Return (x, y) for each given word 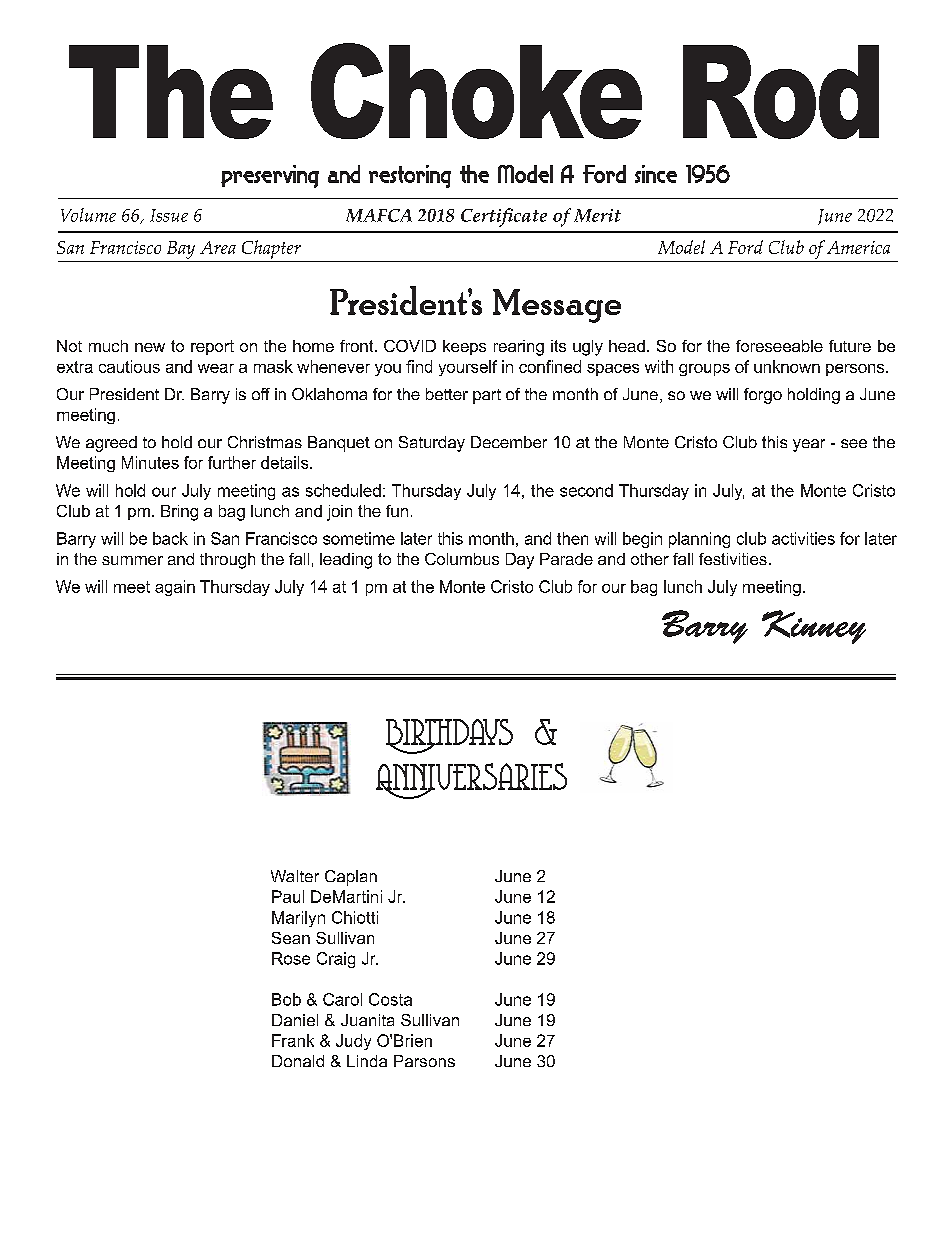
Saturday (432, 444)
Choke (476, 91)
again (175, 588)
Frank (293, 1040)
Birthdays (449, 736)
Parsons (424, 1061)
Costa (390, 999)
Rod (781, 92)
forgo (763, 396)
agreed (111, 444)
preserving (270, 176)
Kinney (814, 627)
